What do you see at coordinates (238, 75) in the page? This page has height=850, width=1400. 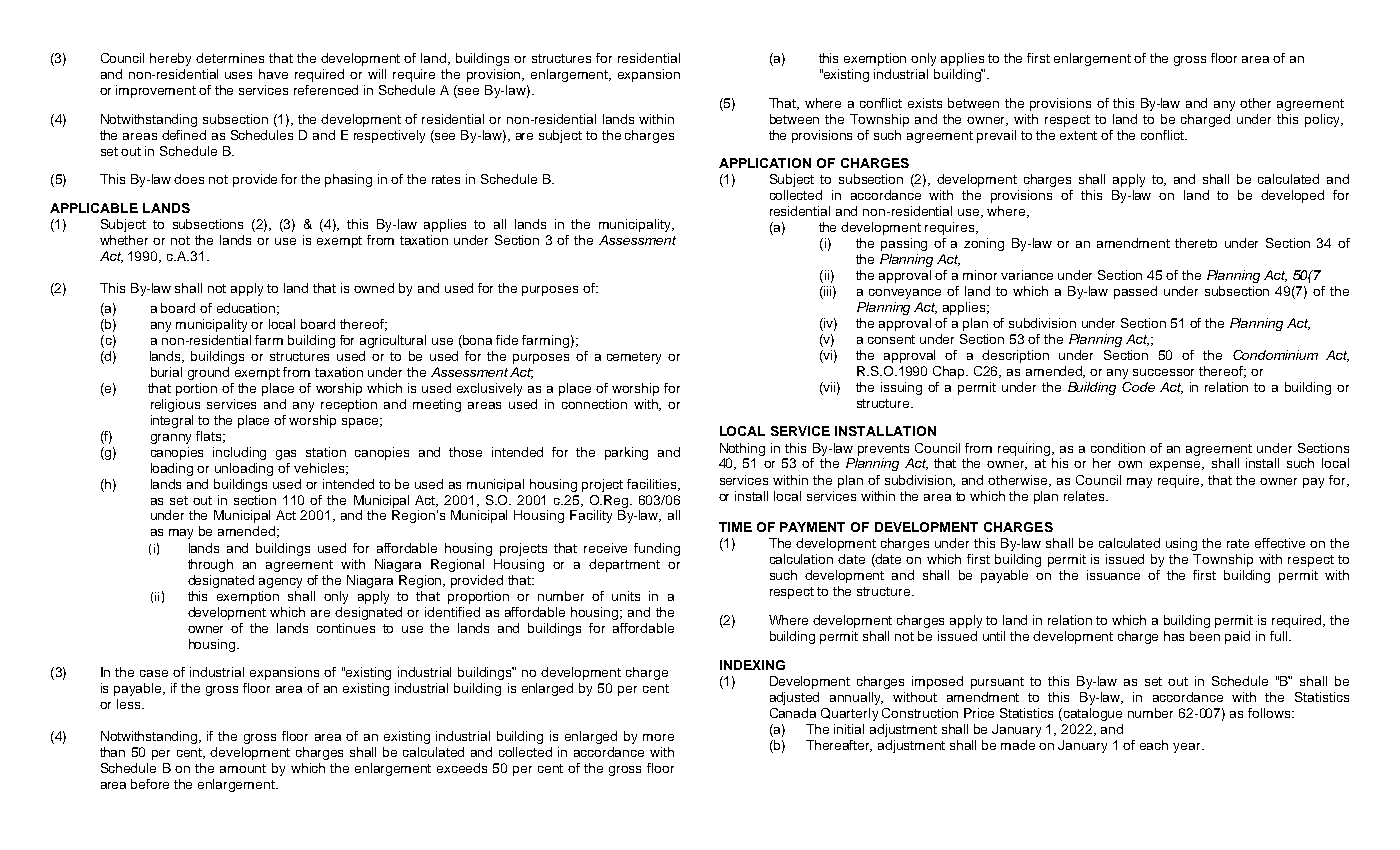 I see `uses` at bounding box center [238, 75].
